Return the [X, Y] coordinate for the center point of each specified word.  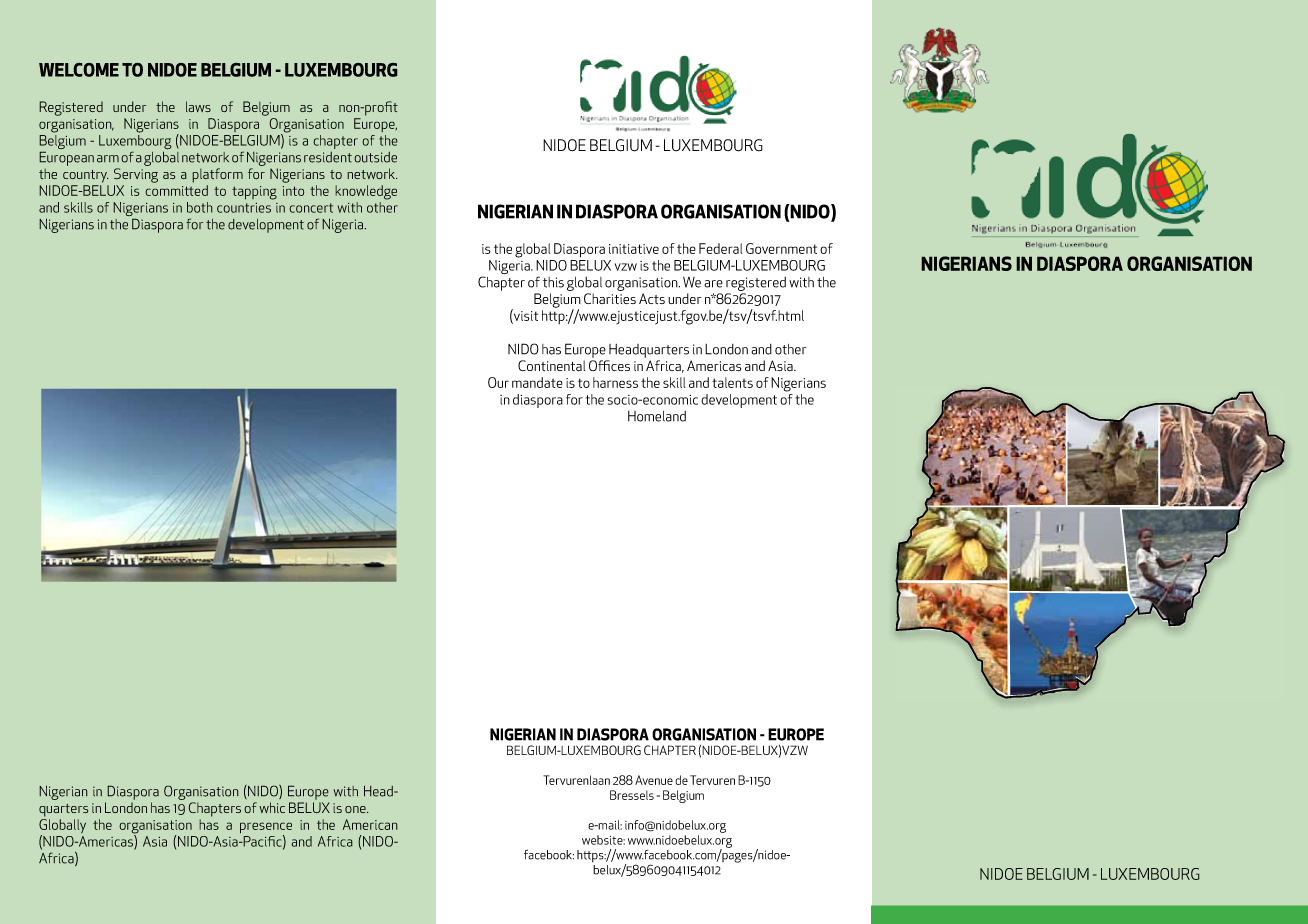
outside [375, 157]
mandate [537, 382]
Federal [721, 248]
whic [272, 807]
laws [198, 106]
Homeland [657, 416]
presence [266, 829]
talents [732, 382]
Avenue [654, 780]
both [200, 207]
